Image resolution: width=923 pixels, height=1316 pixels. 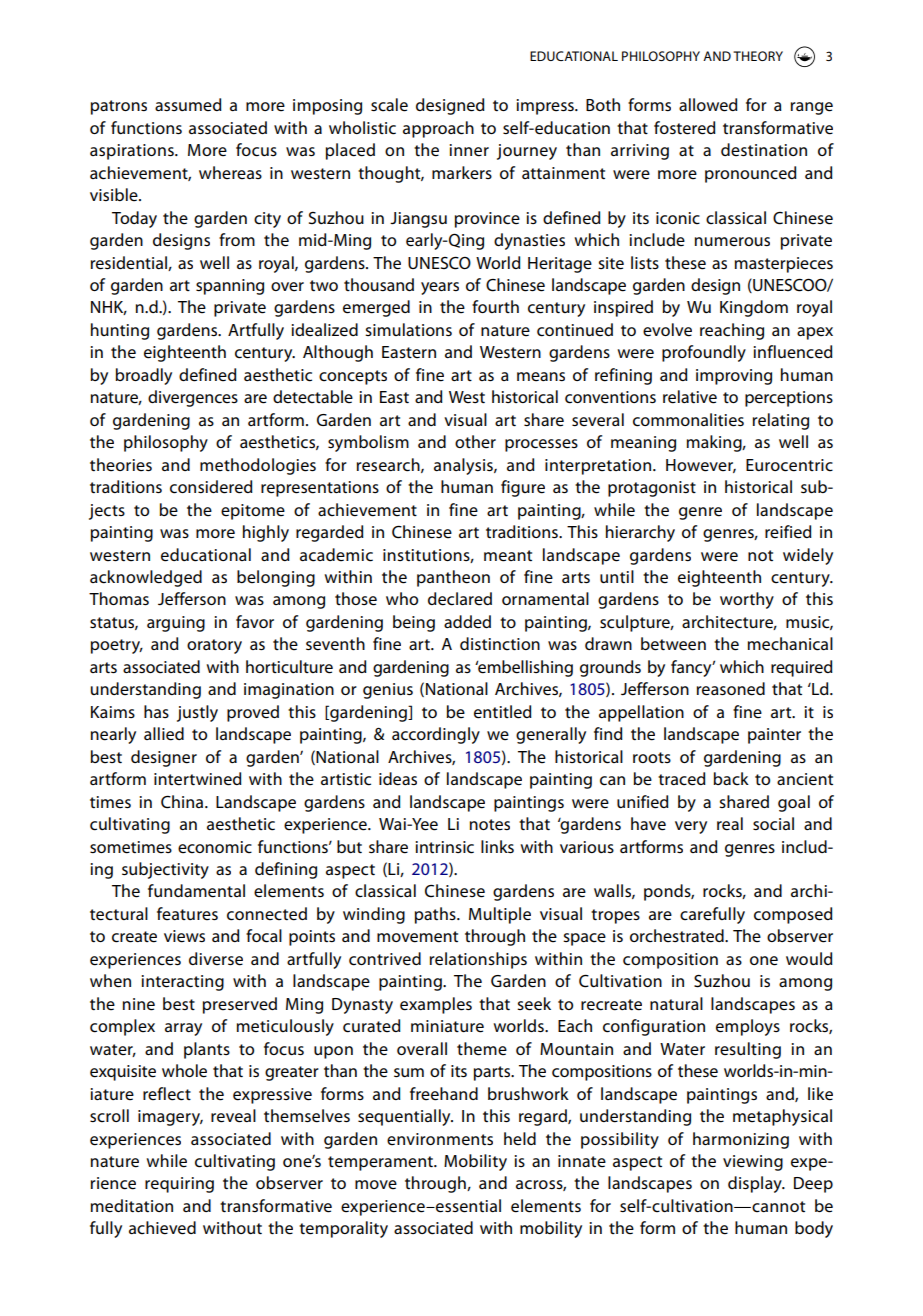 What do you see at coordinates (408, 329) in the document?
I see `simulations` at bounding box center [408, 329].
